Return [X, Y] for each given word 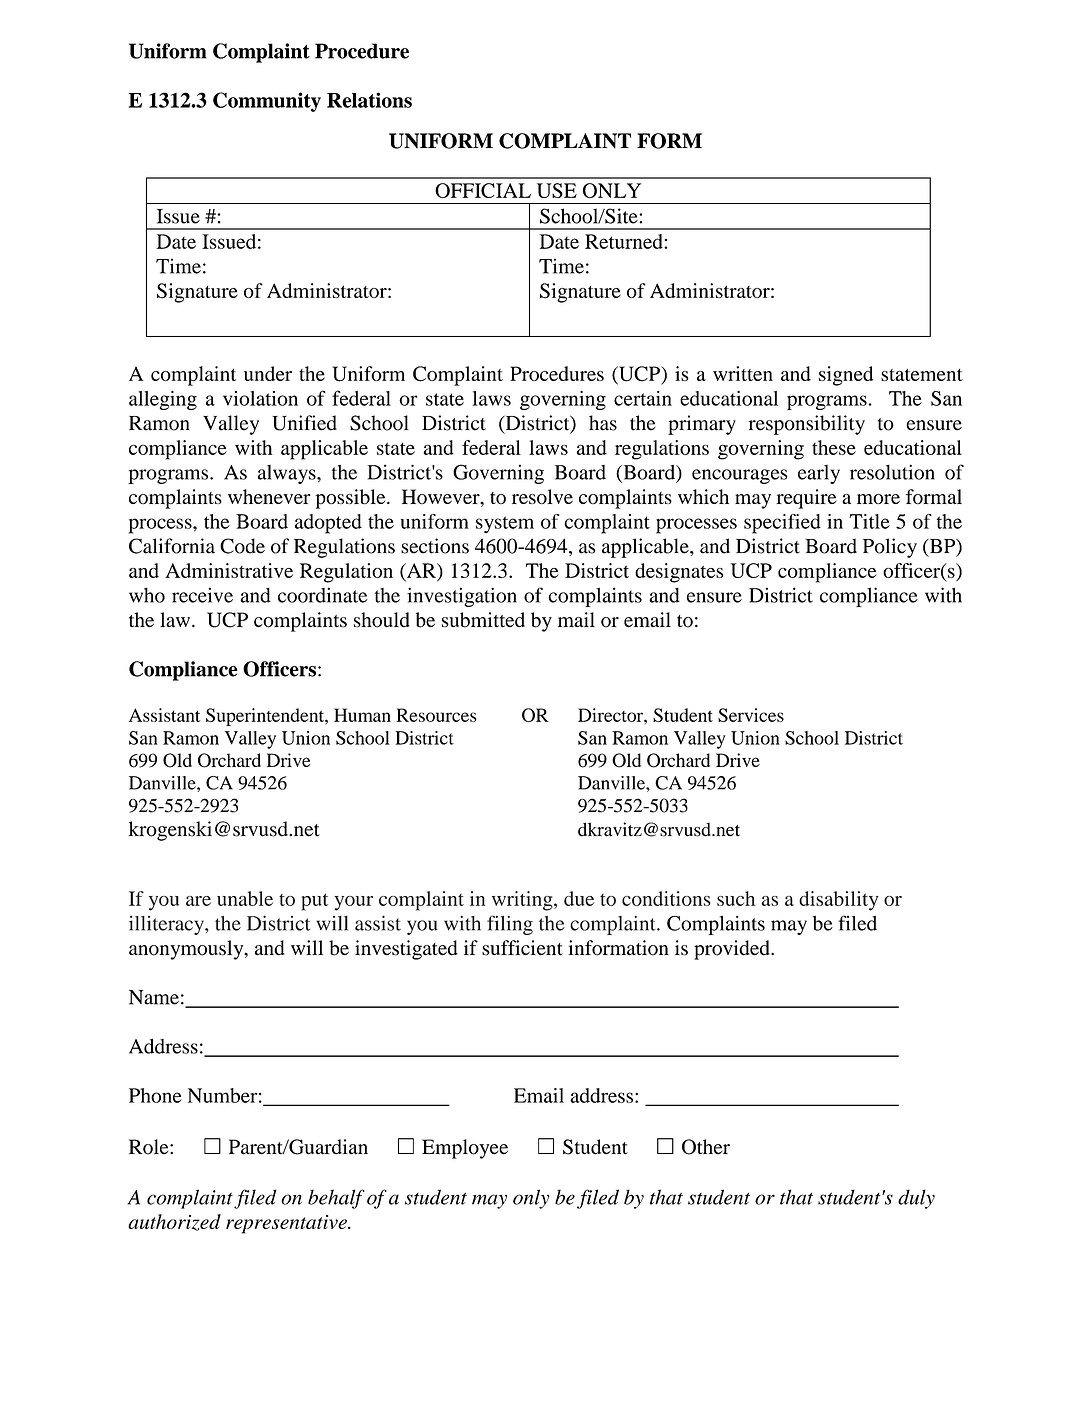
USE [557, 190]
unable [245, 898]
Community [267, 102]
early [819, 474]
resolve [542, 496]
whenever [269, 496]
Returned [625, 241]
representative [287, 1224]
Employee [465, 1149]
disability [839, 901]
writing [523, 901]
